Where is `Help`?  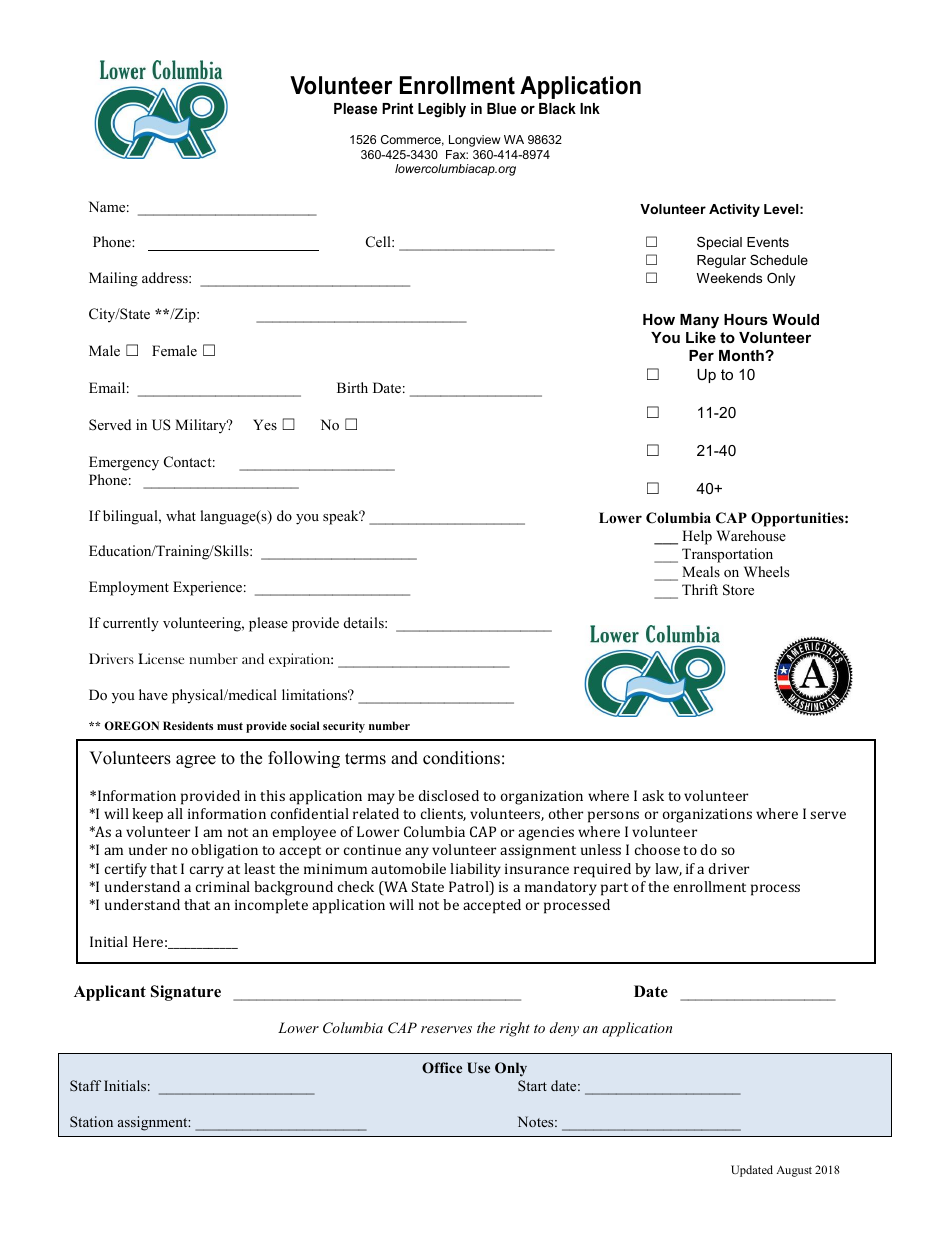
Help is located at coordinates (697, 537).
